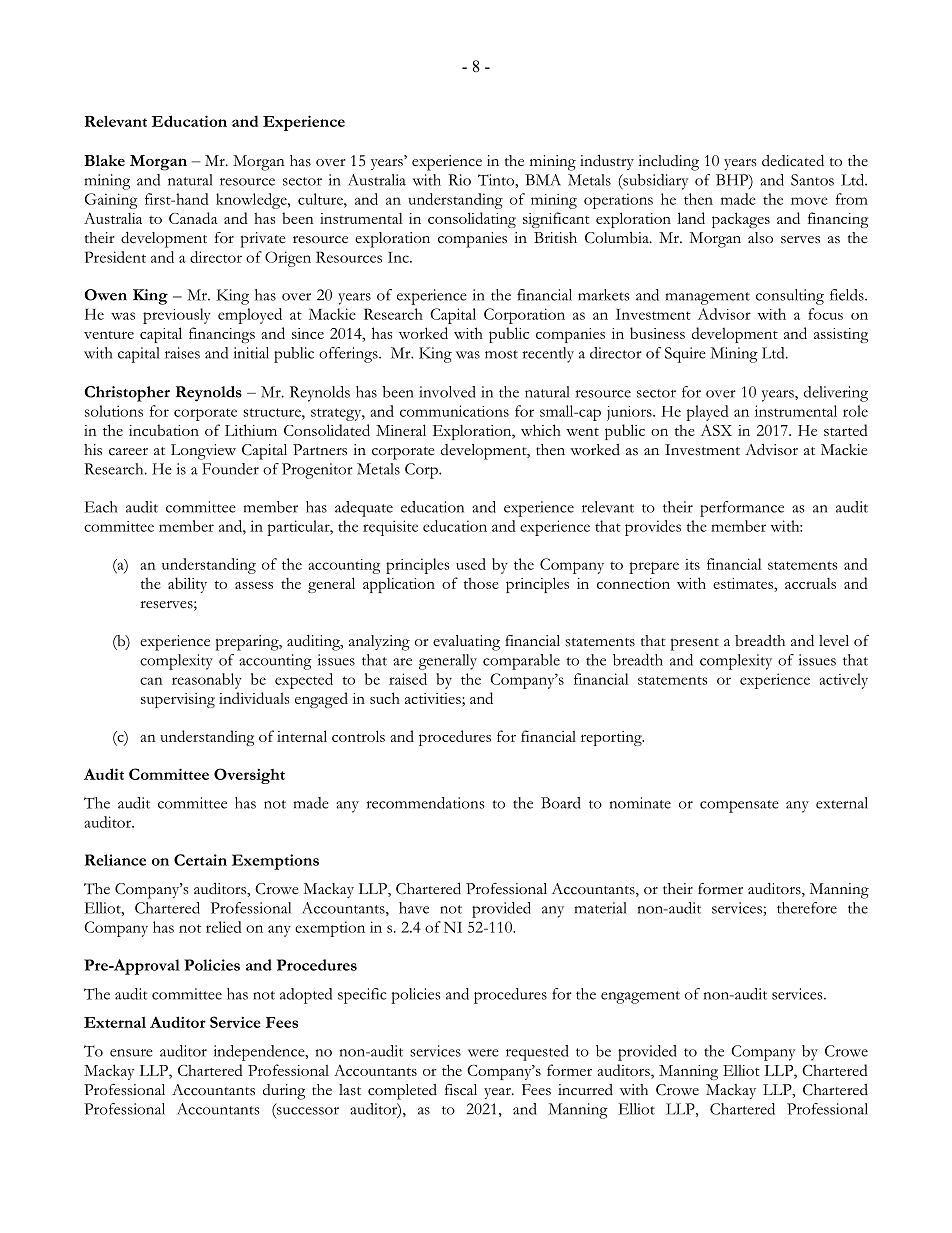 The width and height of the screenshot is (952, 1233). Describe the element at coordinates (193, 218) in the screenshot. I see `Canada` at that location.
